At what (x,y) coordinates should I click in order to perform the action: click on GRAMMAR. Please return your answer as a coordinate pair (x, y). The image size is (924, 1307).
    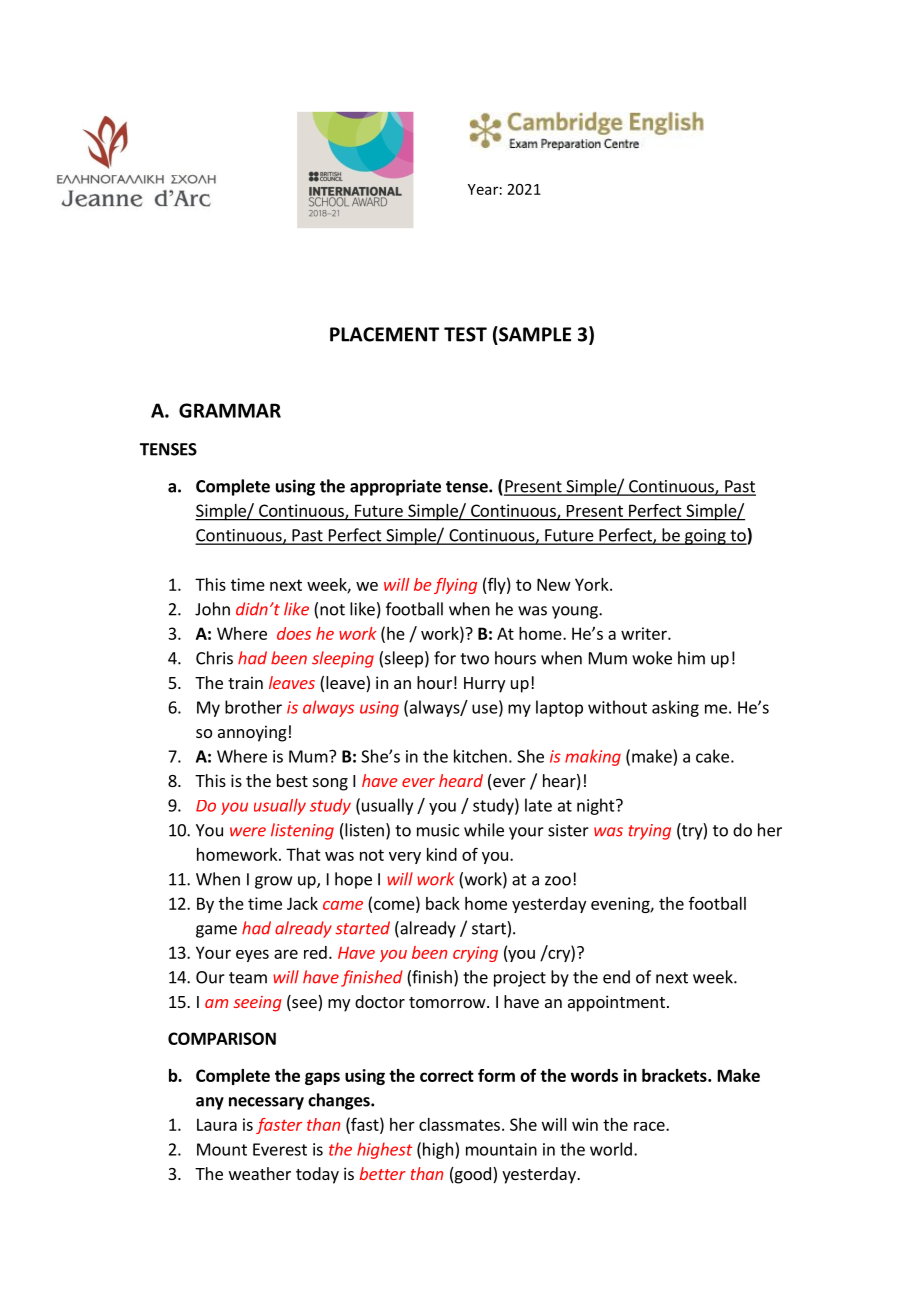
    Looking at the image, I should click on (230, 410).
